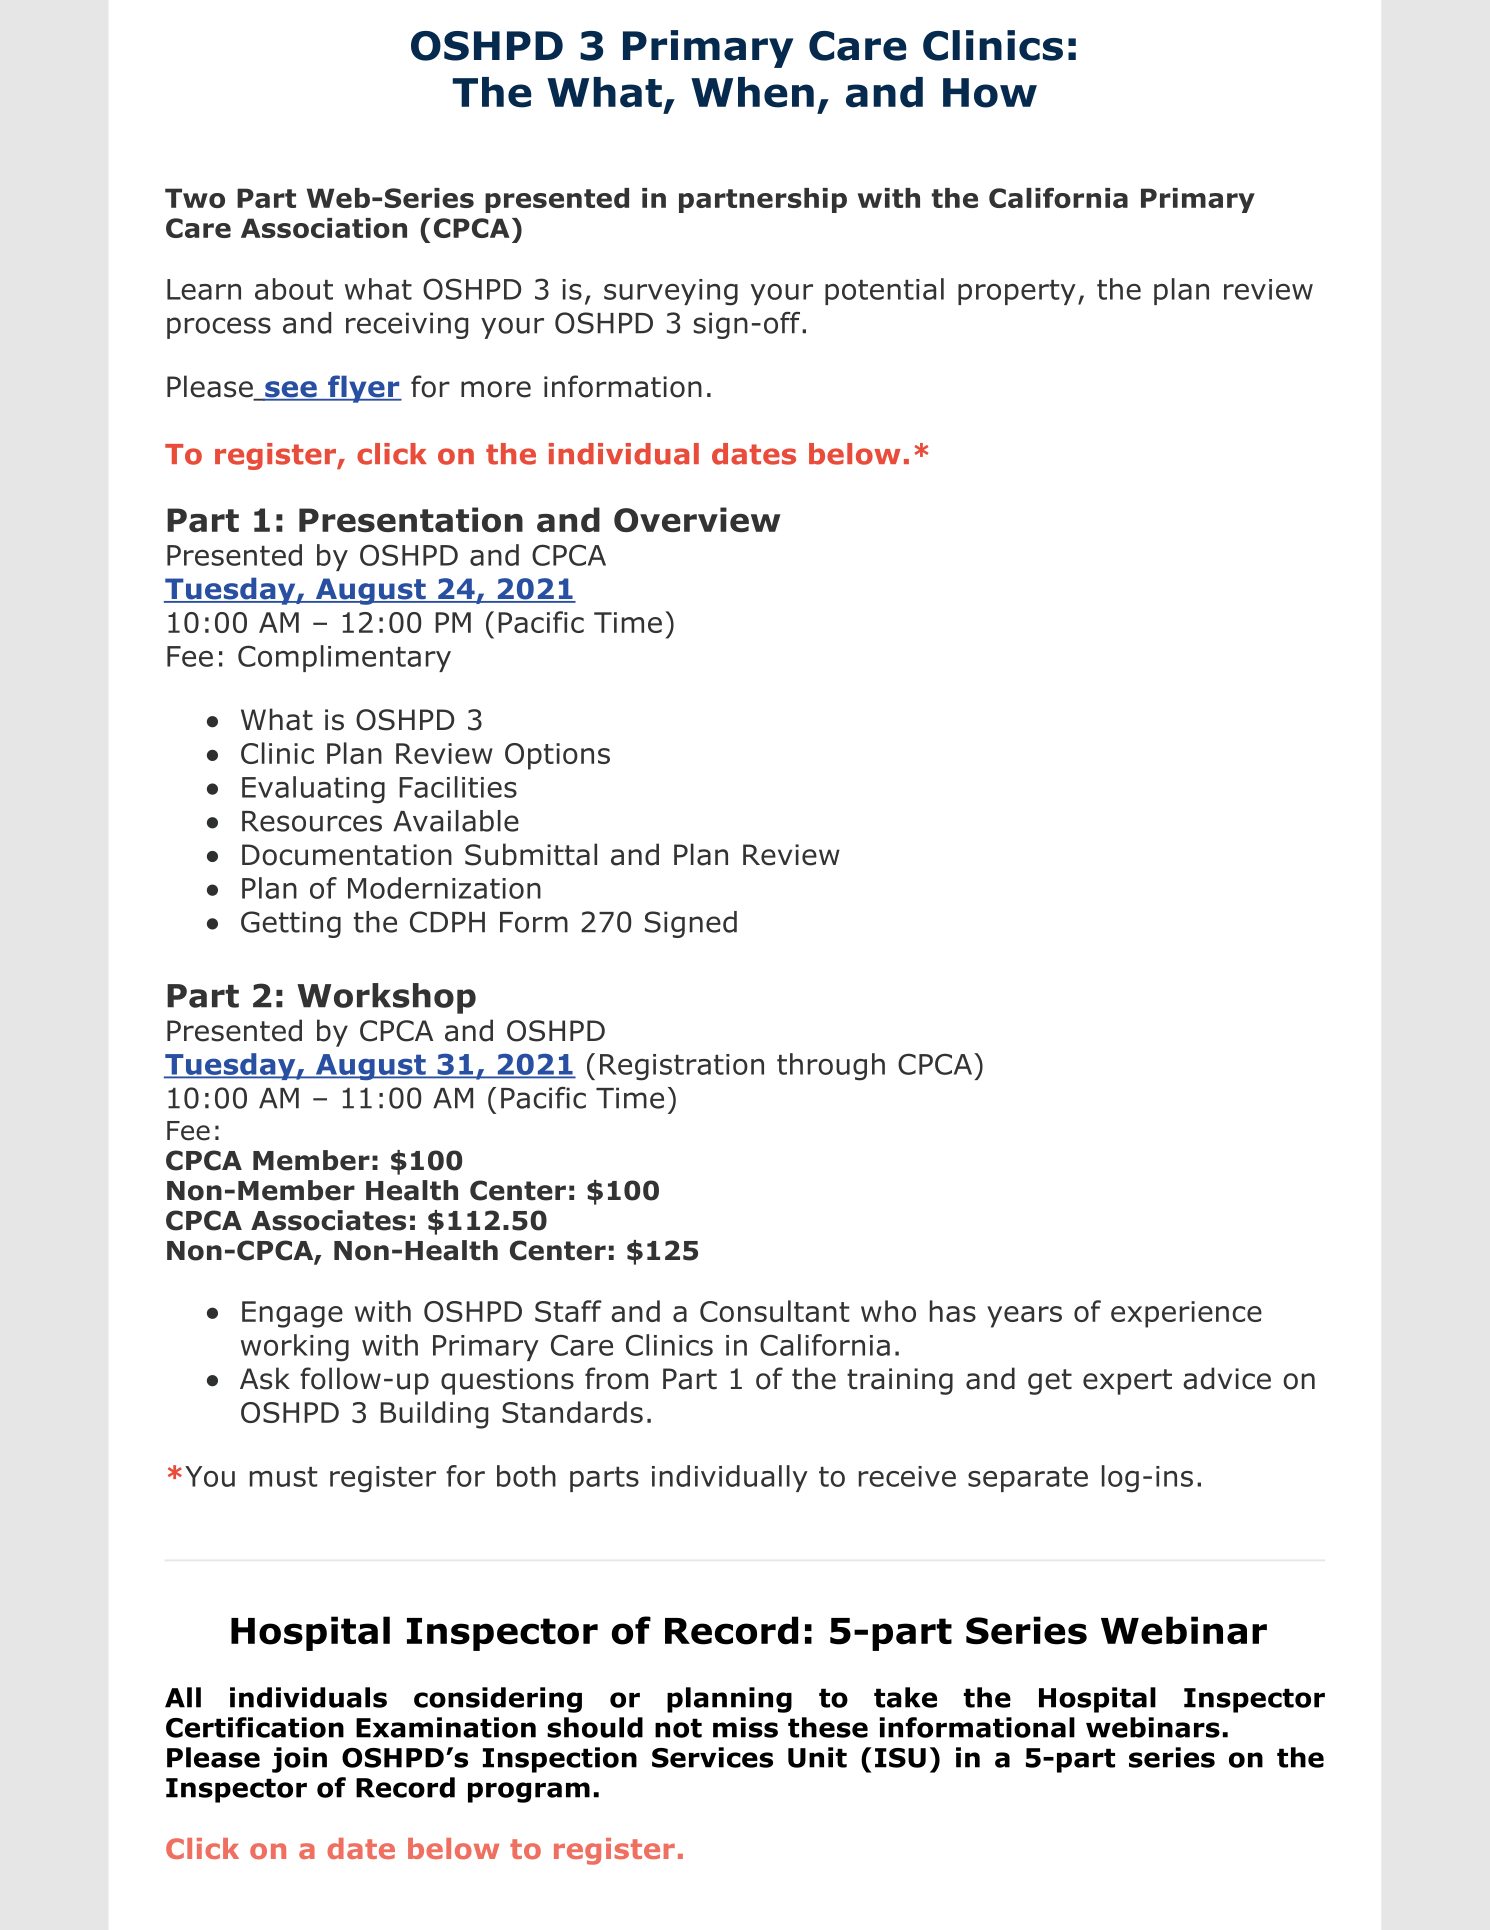 The height and width of the screenshot is (1930, 1491). What do you see at coordinates (774, 1311) in the screenshot?
I see `Consultant` at bounding box center [774, 1311].
